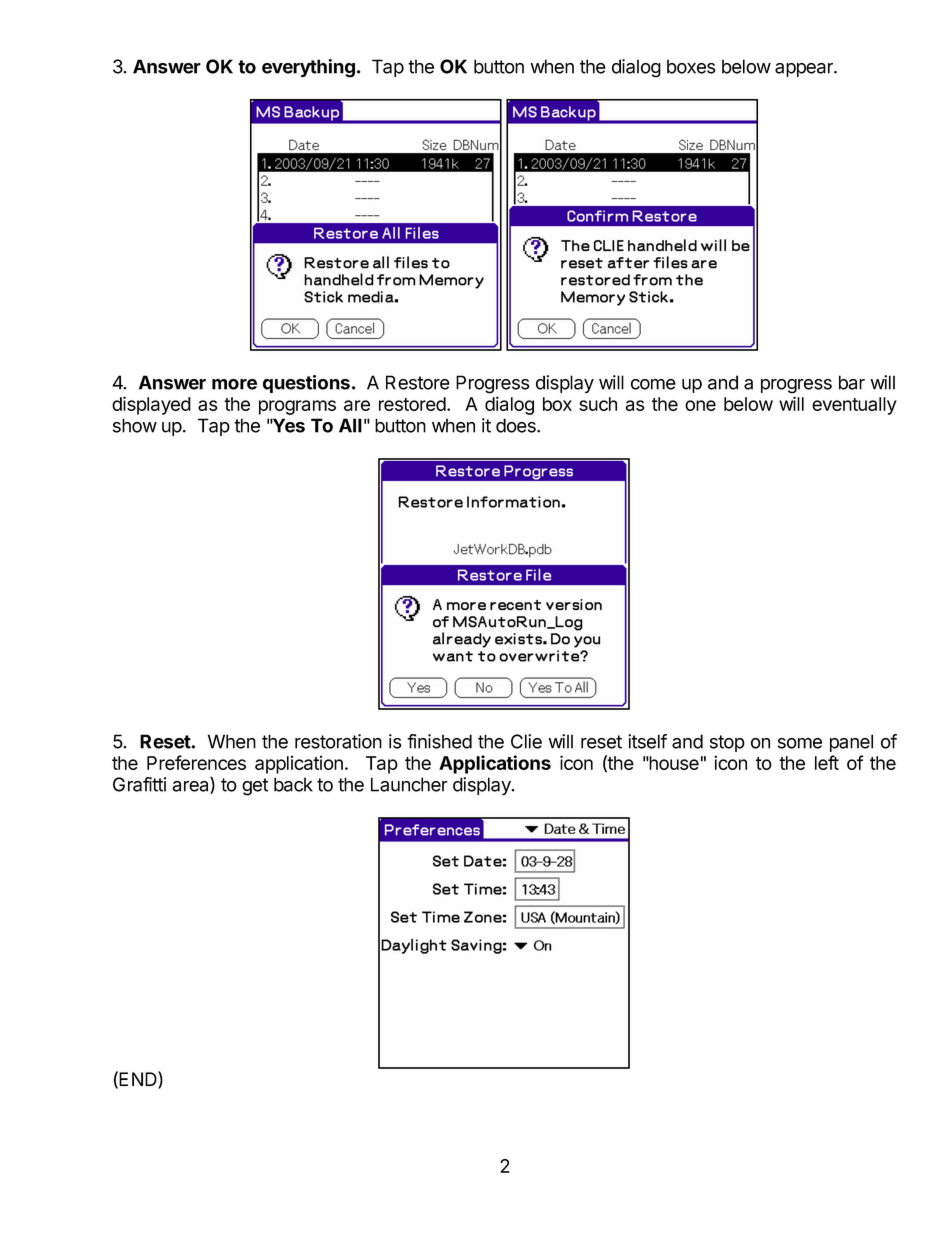 This document has height=1233, width=952. I want to click on appear, so click(805, 70).
